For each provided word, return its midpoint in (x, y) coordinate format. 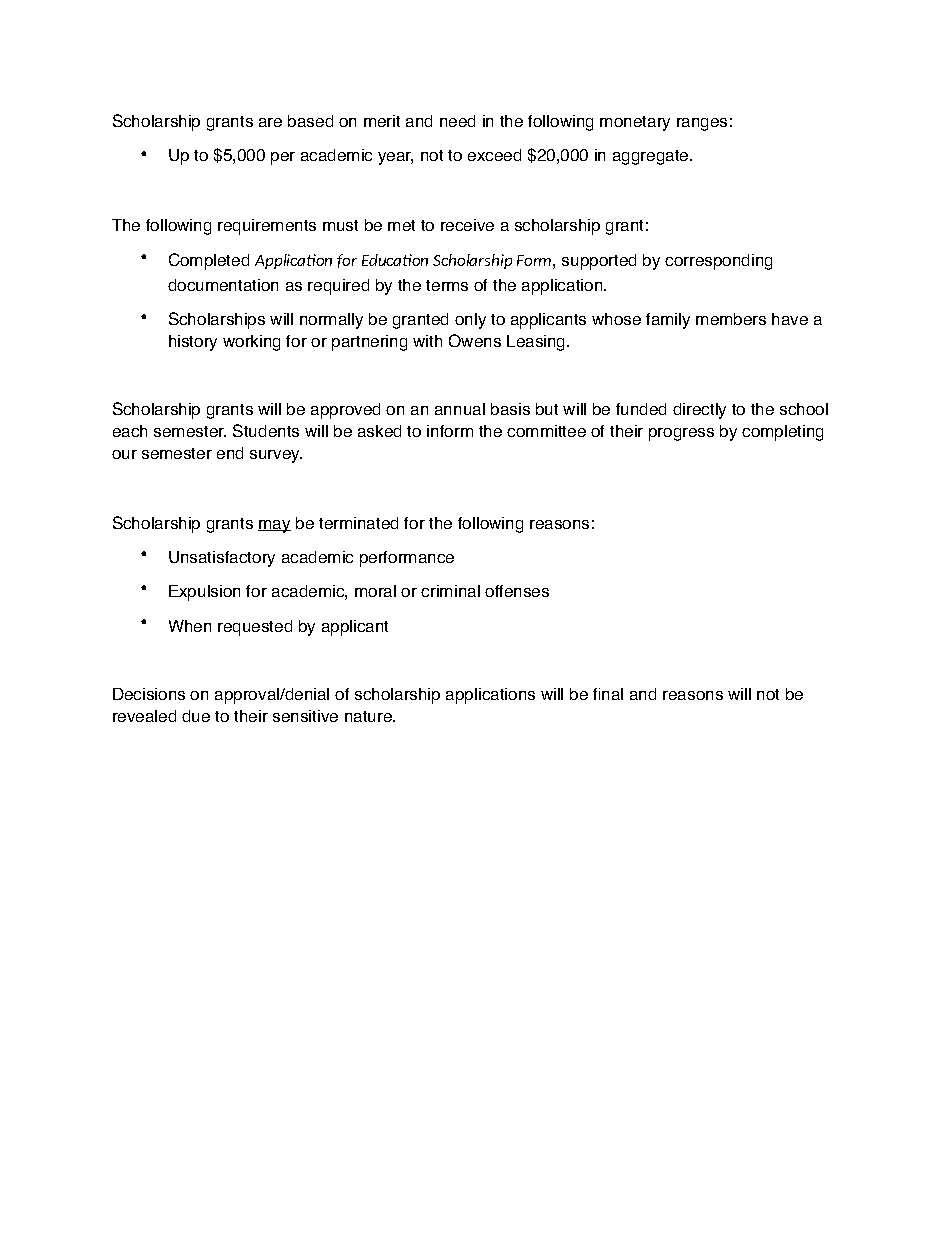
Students (266, 430)
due (196, 716)
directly (699, 411)
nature (369, 716)
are (270, 122)
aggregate (652, 157)
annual (460, 409)
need (457, 121)
